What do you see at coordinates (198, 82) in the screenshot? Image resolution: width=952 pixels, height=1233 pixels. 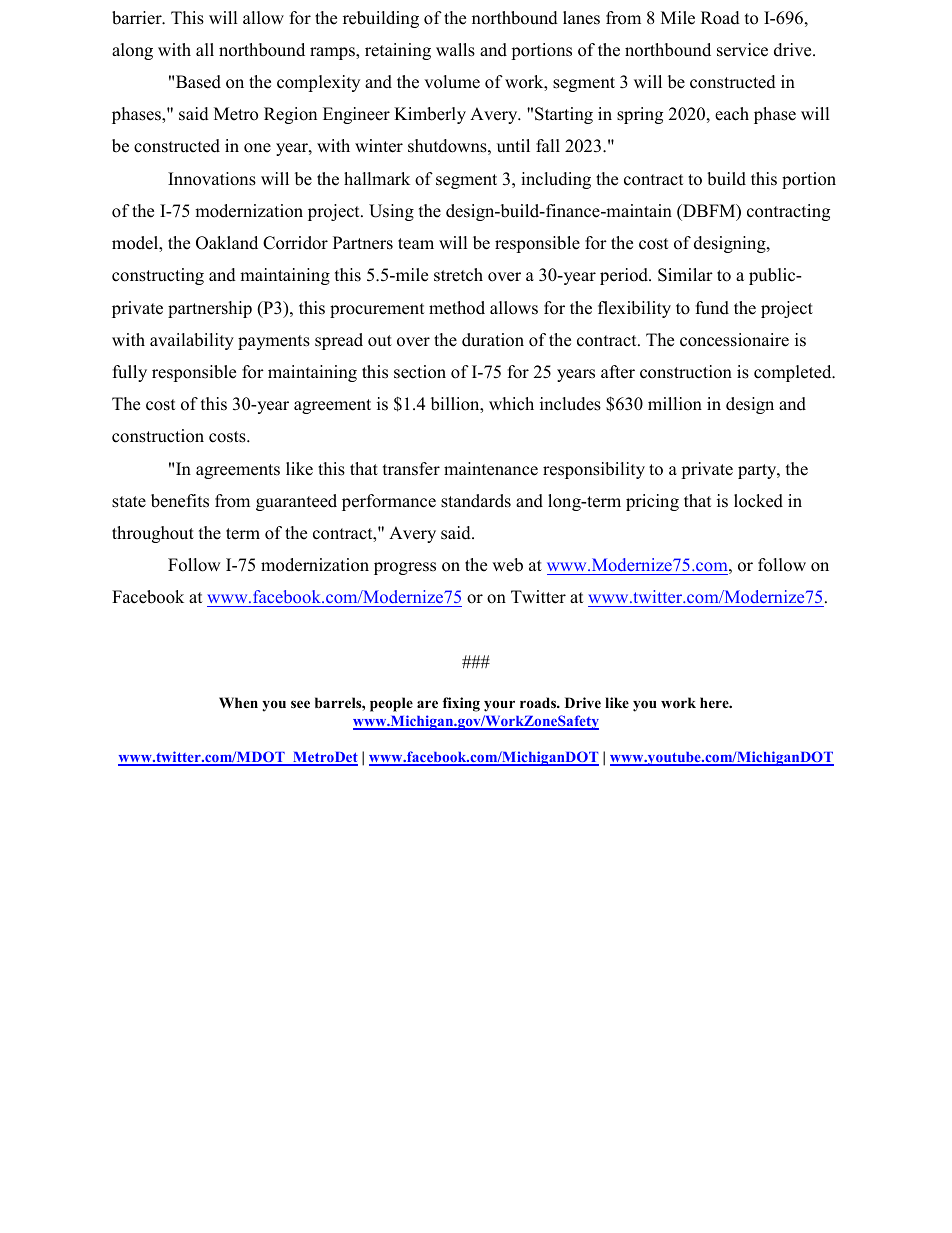 I see `Based` at bounding box center [198, 82].
